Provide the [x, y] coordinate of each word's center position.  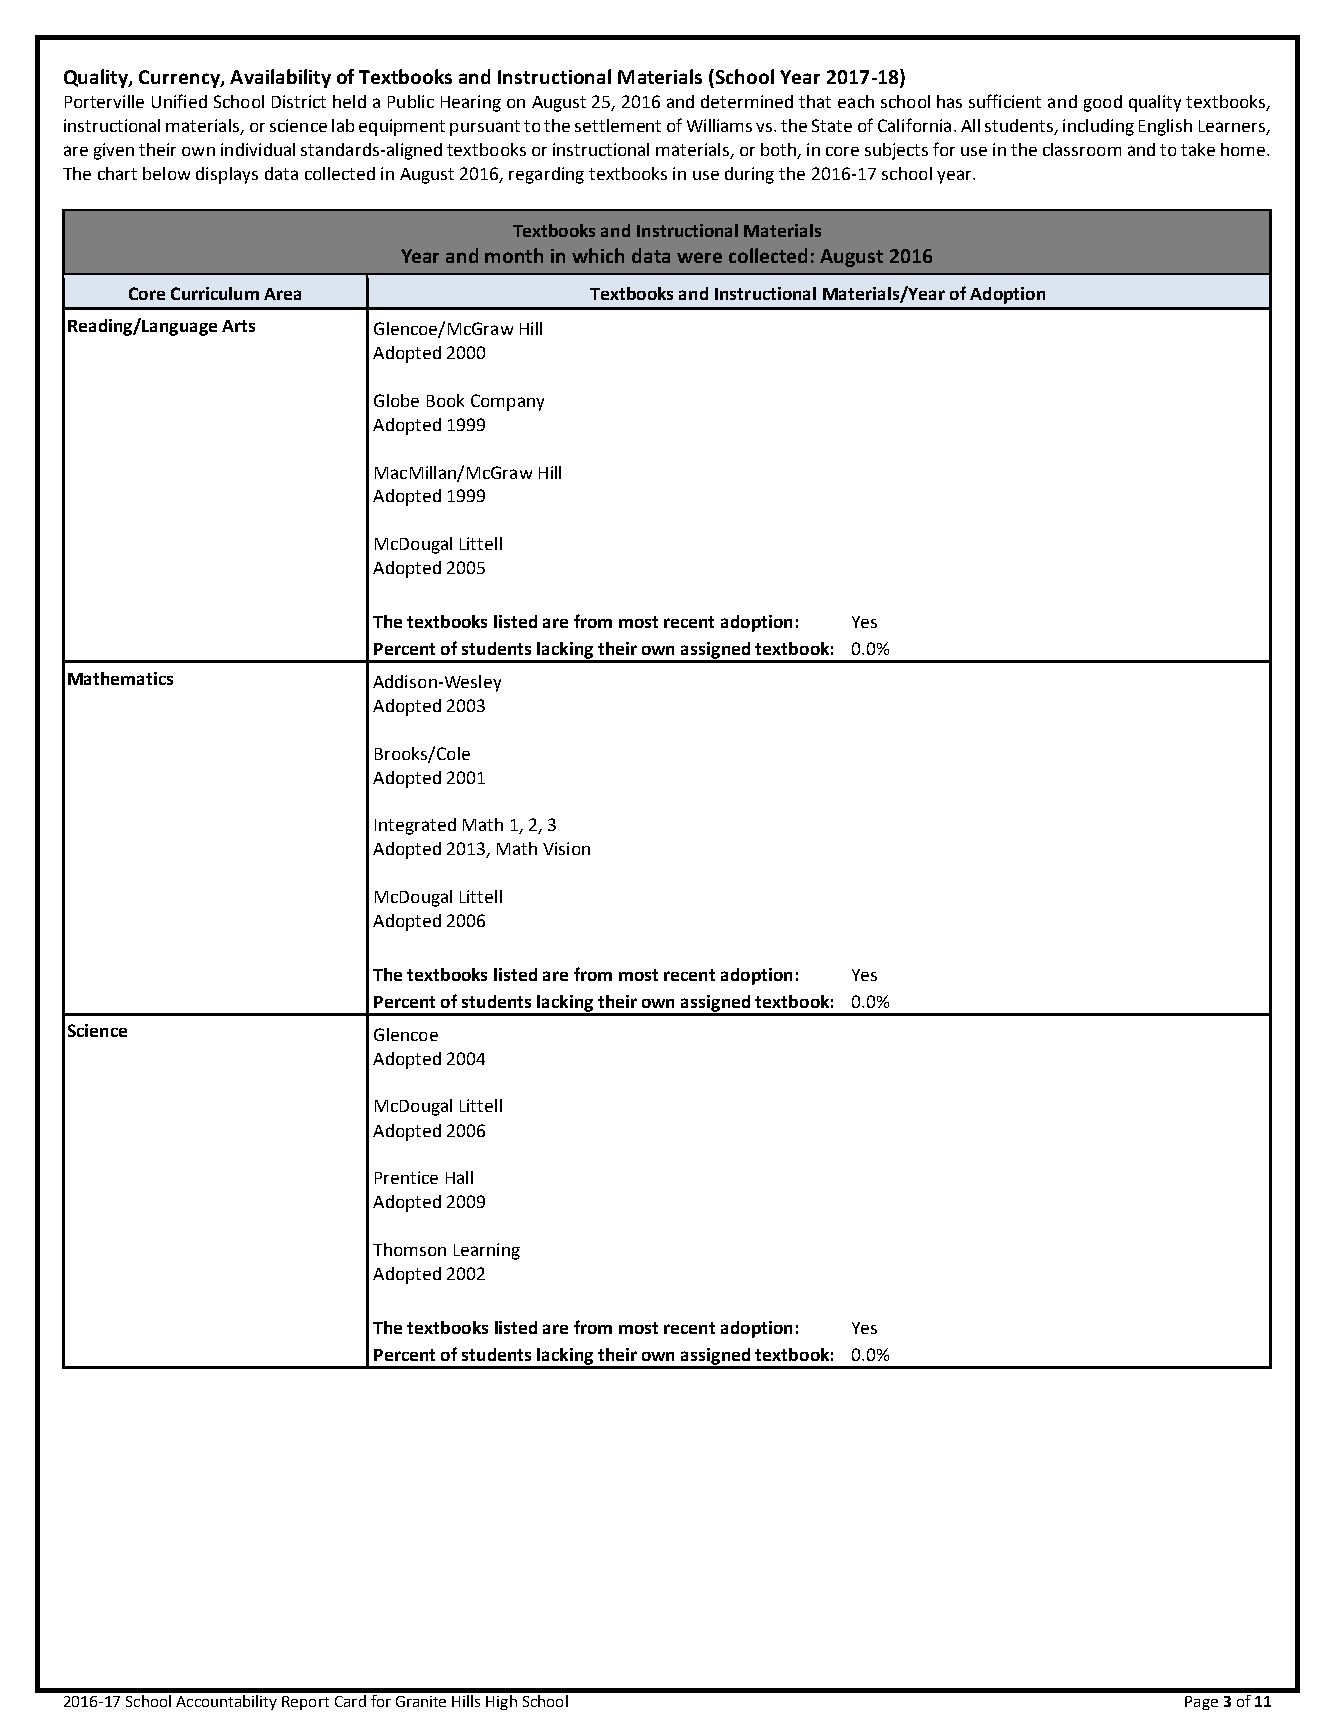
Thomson [409, 1249]
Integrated [415, 826]
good [1103, 103]
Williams [719, 125]
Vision [566, 848]
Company [507, 402]
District [299, 101]
